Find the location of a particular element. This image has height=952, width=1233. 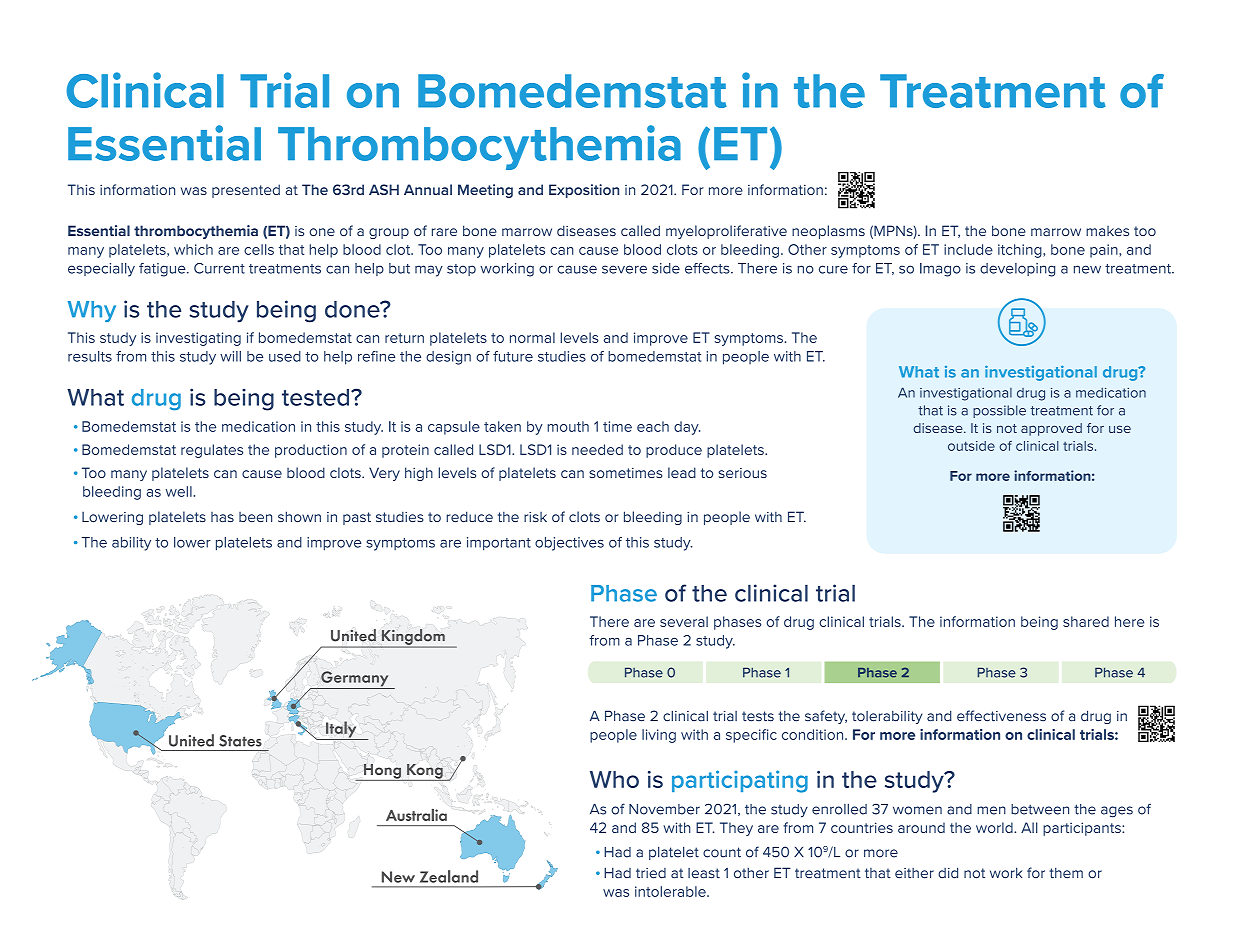

not is located at coordinates (974, 873).
